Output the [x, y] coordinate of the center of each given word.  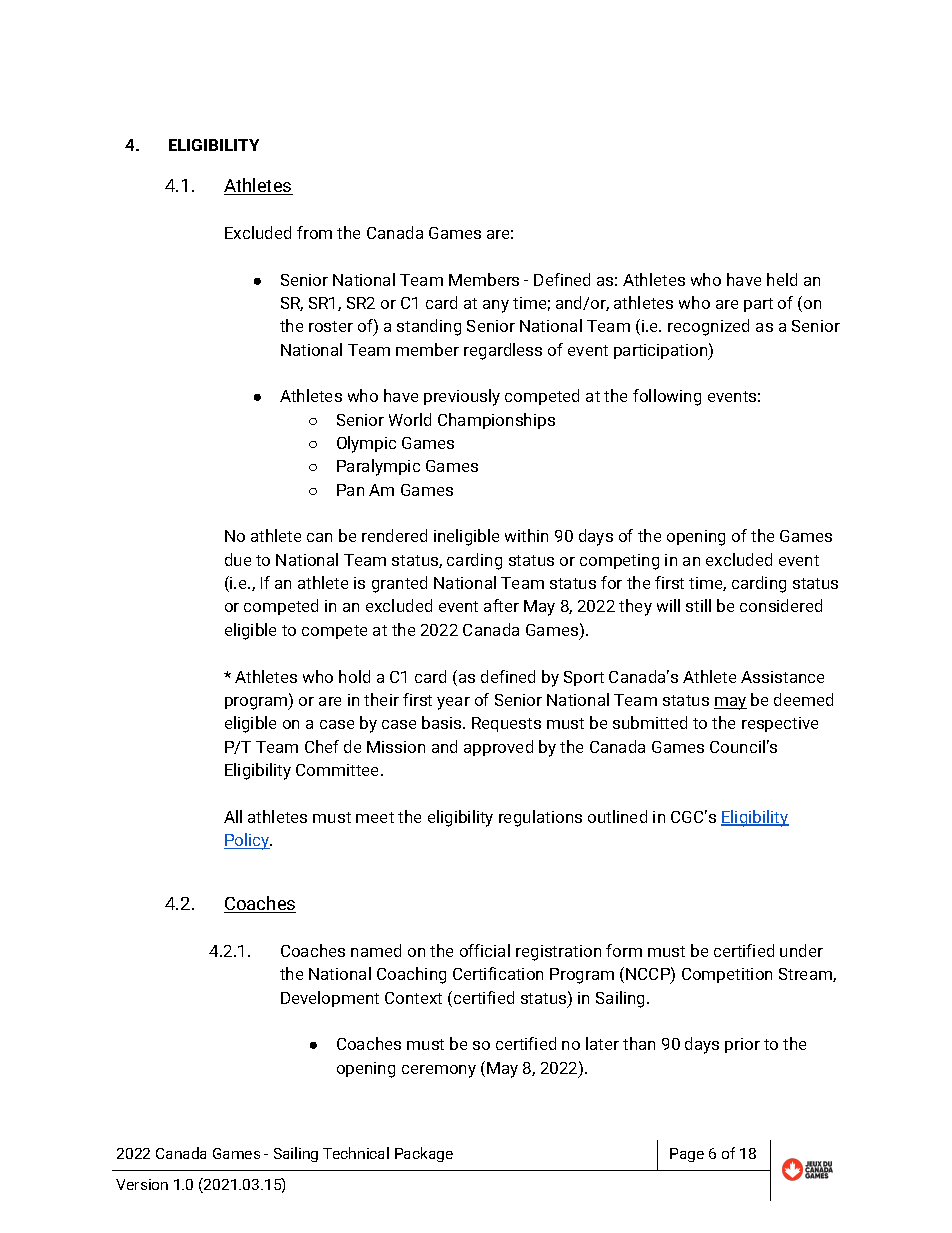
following [667, 397]
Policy [248, 841]
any [496, 306]
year [453, 703]
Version [142, 1184]
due [238, 559]
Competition [727, 975]
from [314, 232]
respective [780, 724]
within [526, 535]
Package [424, 1154]
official [485, 950]
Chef [322, 746]
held [782, 279]
